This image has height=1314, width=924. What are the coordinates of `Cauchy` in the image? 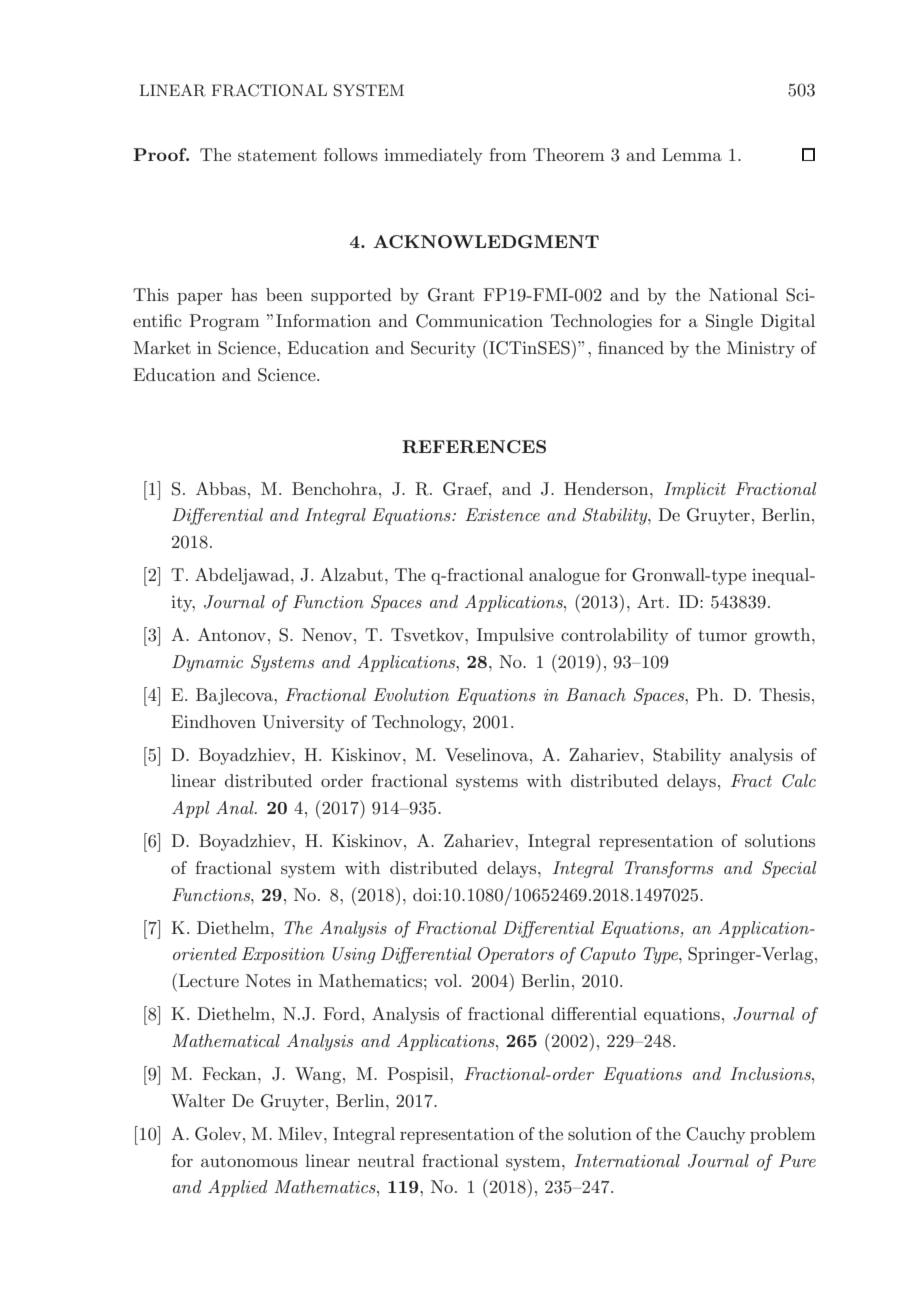 It's located at (716, 1135).
